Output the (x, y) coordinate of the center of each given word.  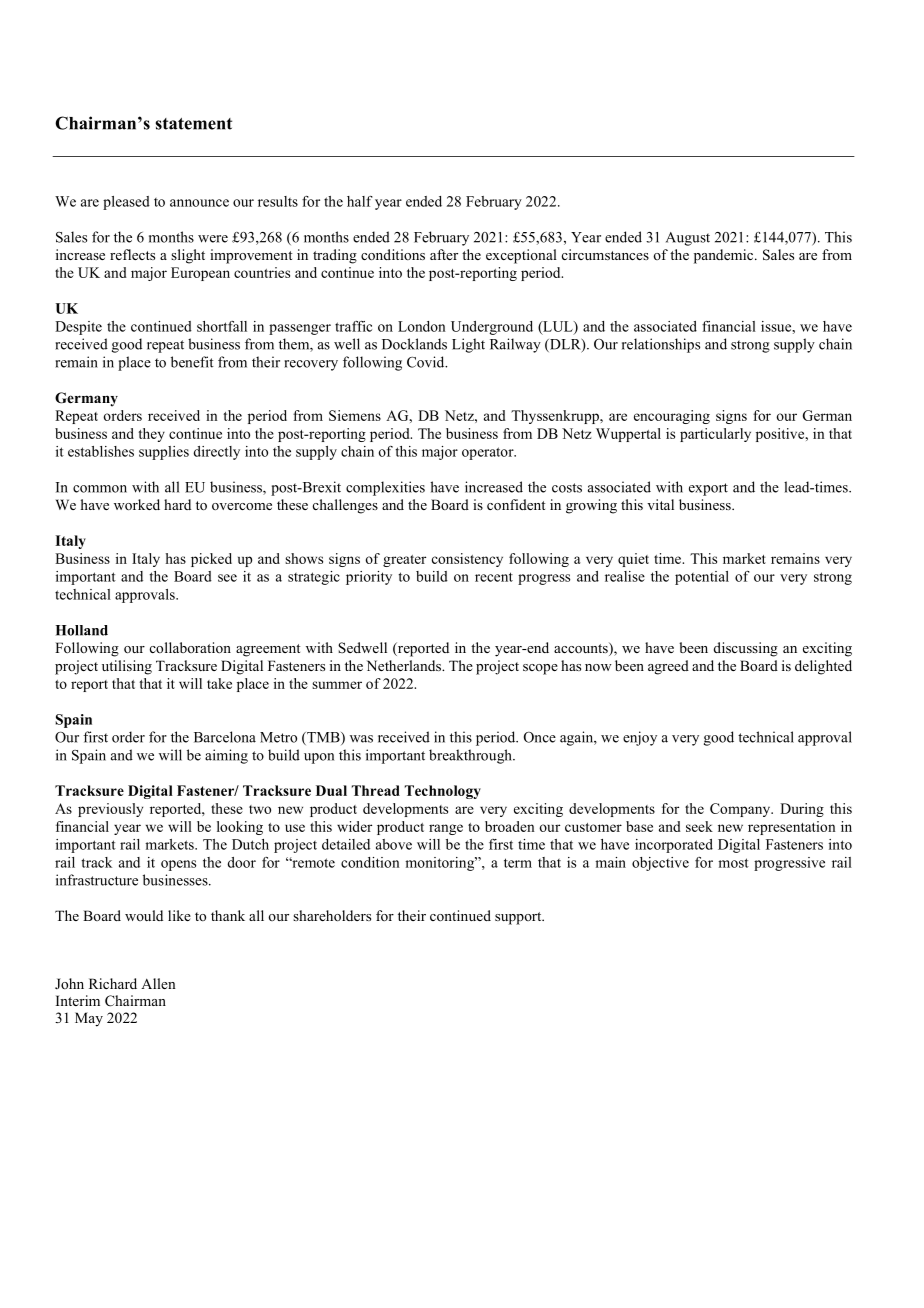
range (446, 829)
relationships (661, 345)
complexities (385, 488)
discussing (746, 649)
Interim (78, 1000)
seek (699, 826)
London (422, 326)
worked (137, 504)
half (360, 201)
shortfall (222, 326)
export (708, 489)
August (688, 239)
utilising (127, 667)
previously (110, 810)
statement (194, 124)
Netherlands (405, 665)
